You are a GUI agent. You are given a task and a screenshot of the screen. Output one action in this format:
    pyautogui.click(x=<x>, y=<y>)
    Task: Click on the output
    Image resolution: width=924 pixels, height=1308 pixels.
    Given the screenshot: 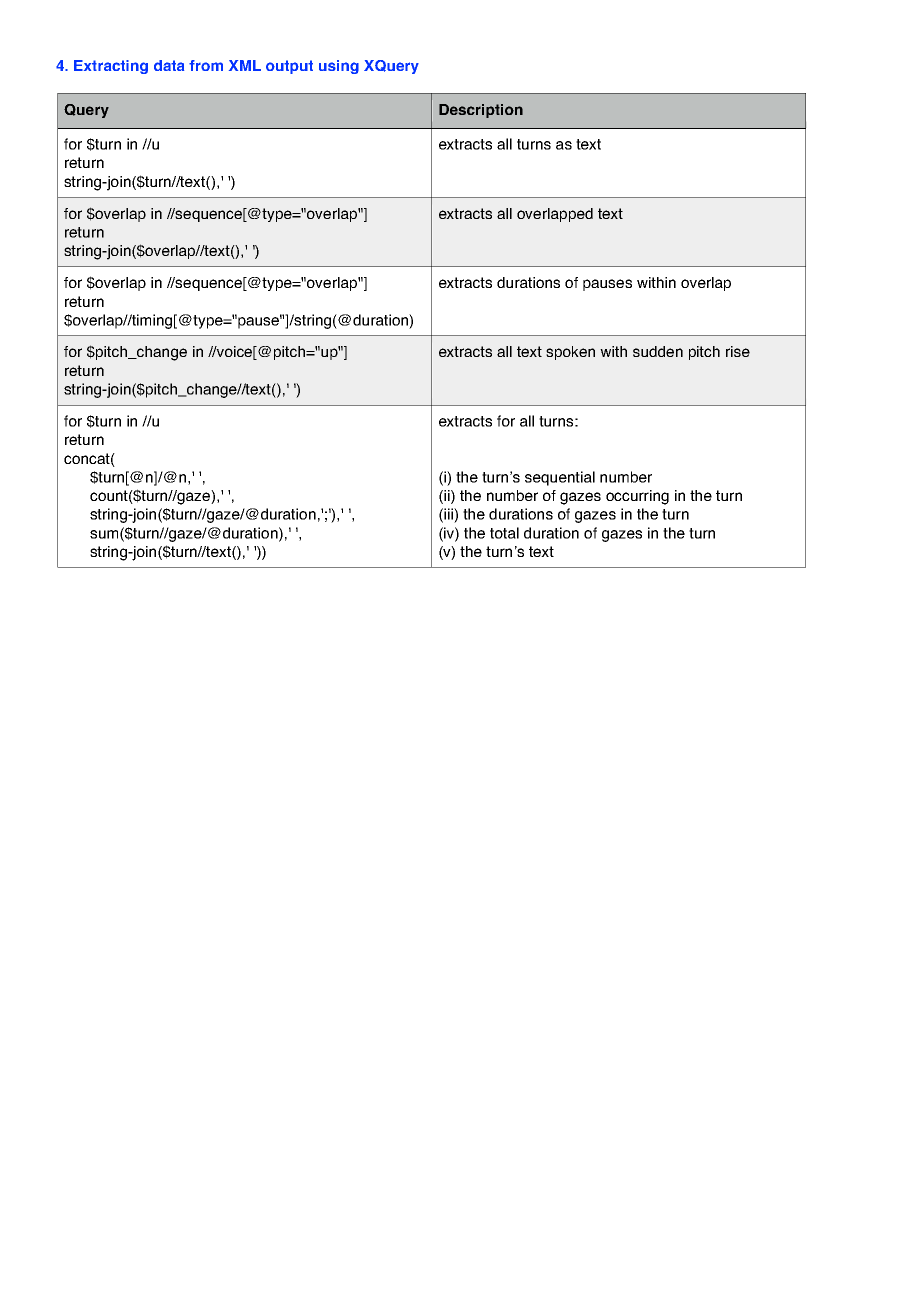 What is the action you would take?
    pyautogui.click(x=289, y=67)
